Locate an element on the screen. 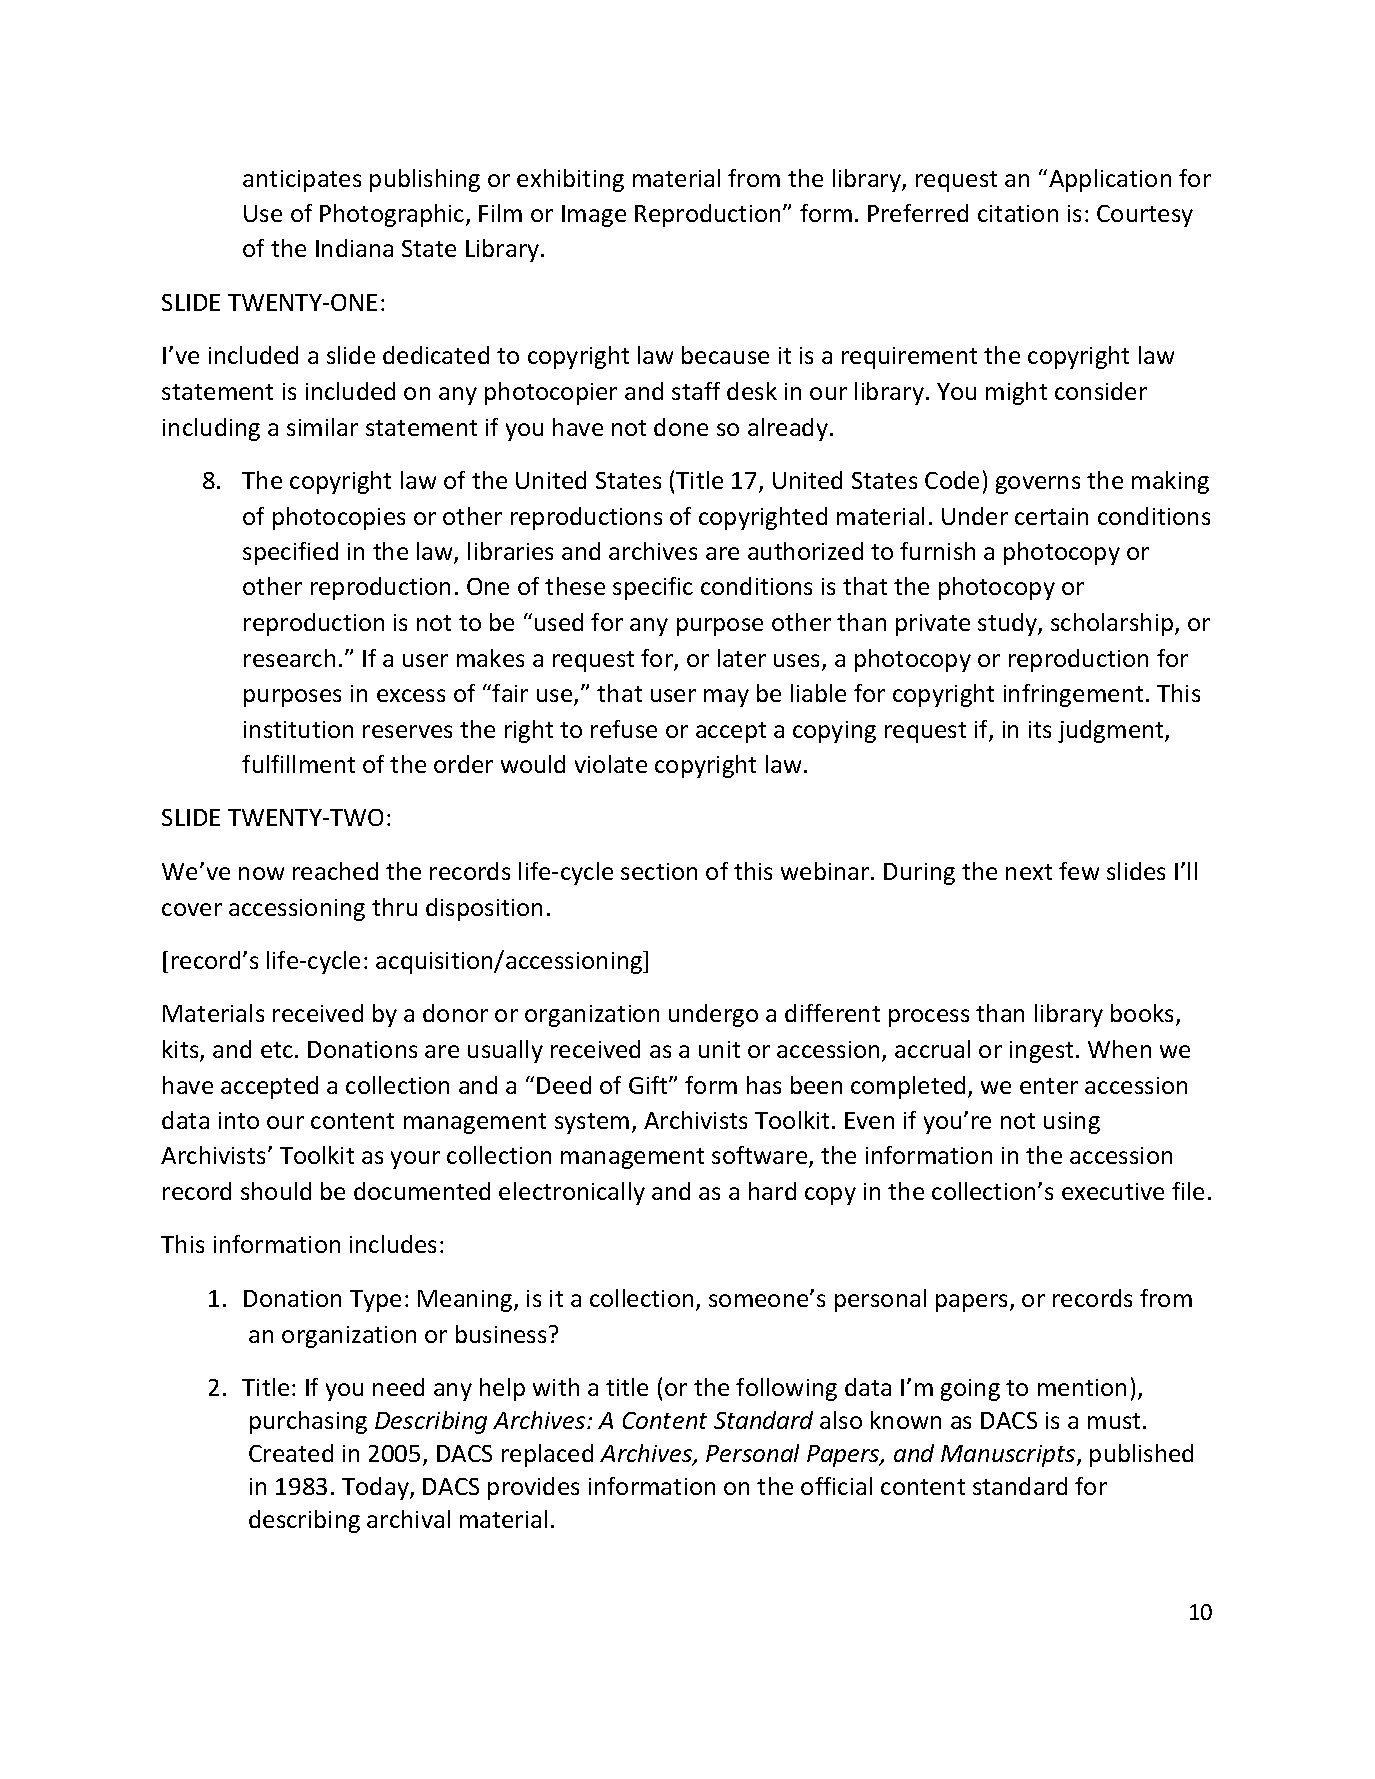 The height and width of the screenshot is (1779, 1375). replaced is located at coordinates (547, 1455).
